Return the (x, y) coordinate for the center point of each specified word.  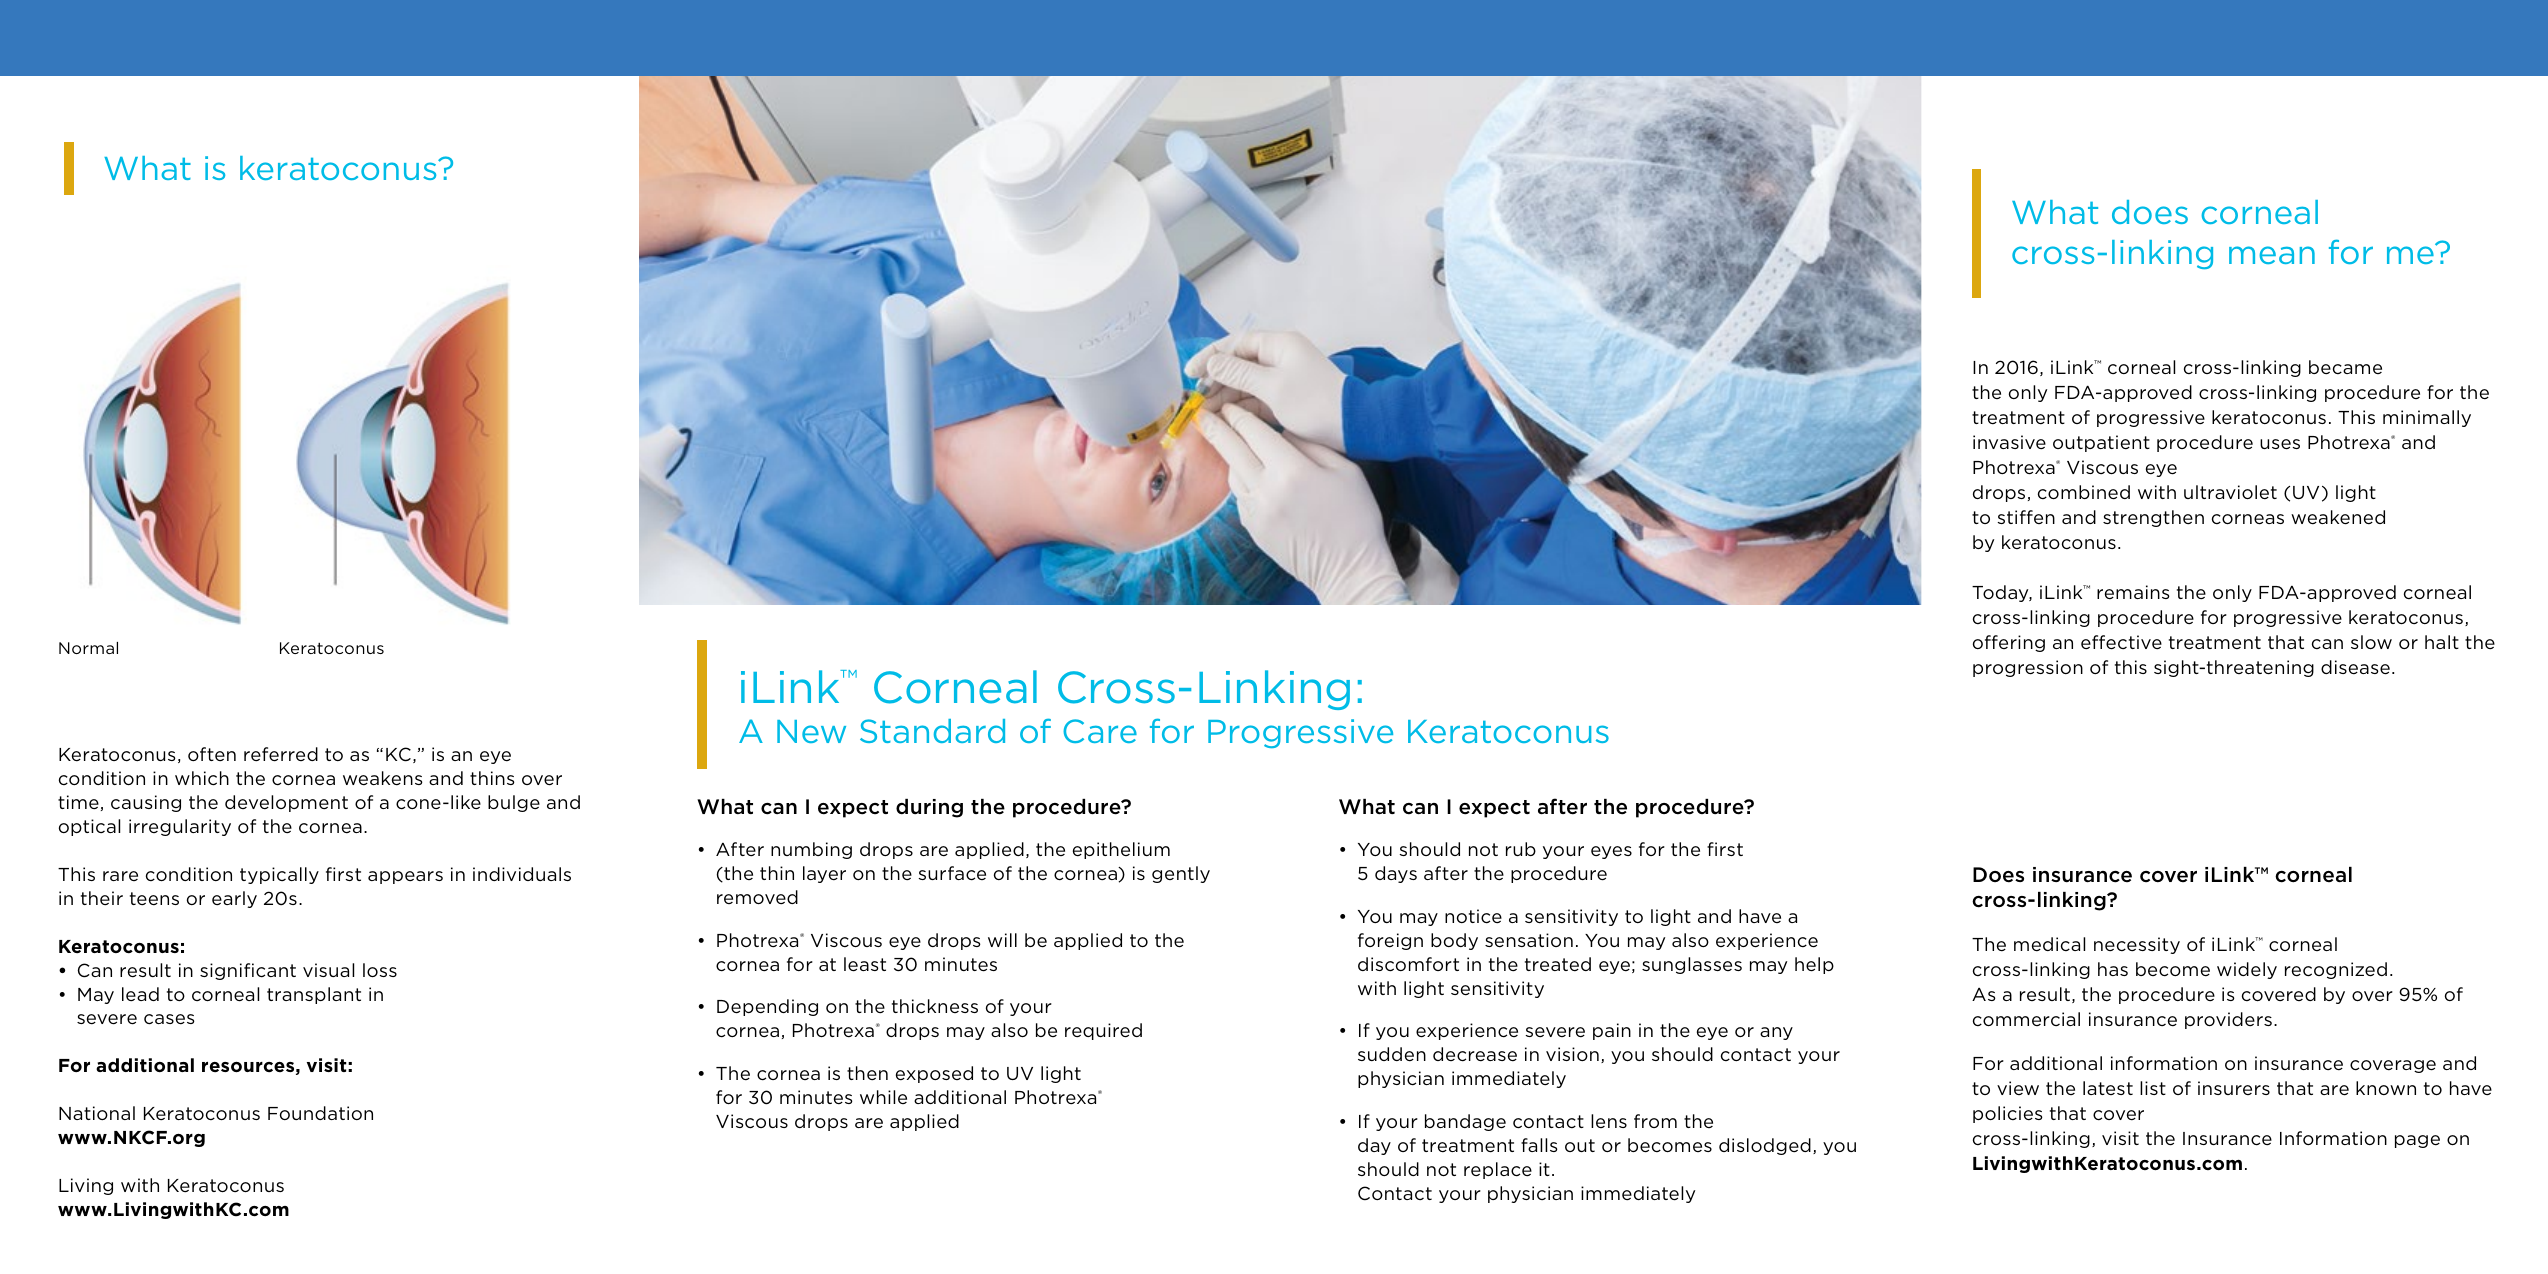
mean (2272, 255)
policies (2008, 1114)
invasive (2009, 442)
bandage (1465, 1122)
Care (1100, 731)
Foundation (320, 1113)
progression (2028, 668)
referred (281, 754)
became (2345, 367)
